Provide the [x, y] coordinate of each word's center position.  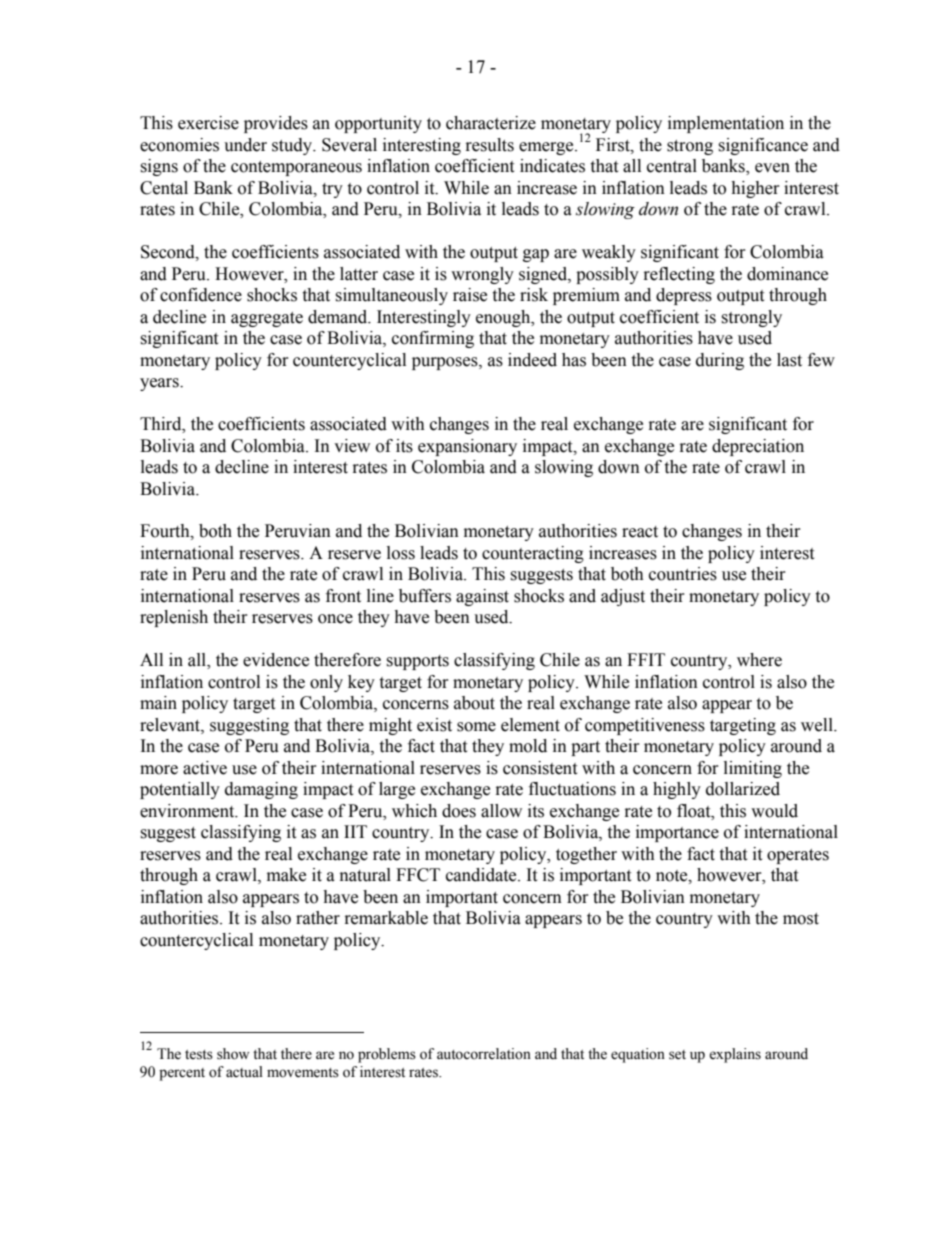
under [245, 145]
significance [763, 146]
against [482, 597]
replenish [174, 618]
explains [735, 1055]
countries [683, 574]
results [490, 145]
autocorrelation [484, 1054]
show [233, 1054]
